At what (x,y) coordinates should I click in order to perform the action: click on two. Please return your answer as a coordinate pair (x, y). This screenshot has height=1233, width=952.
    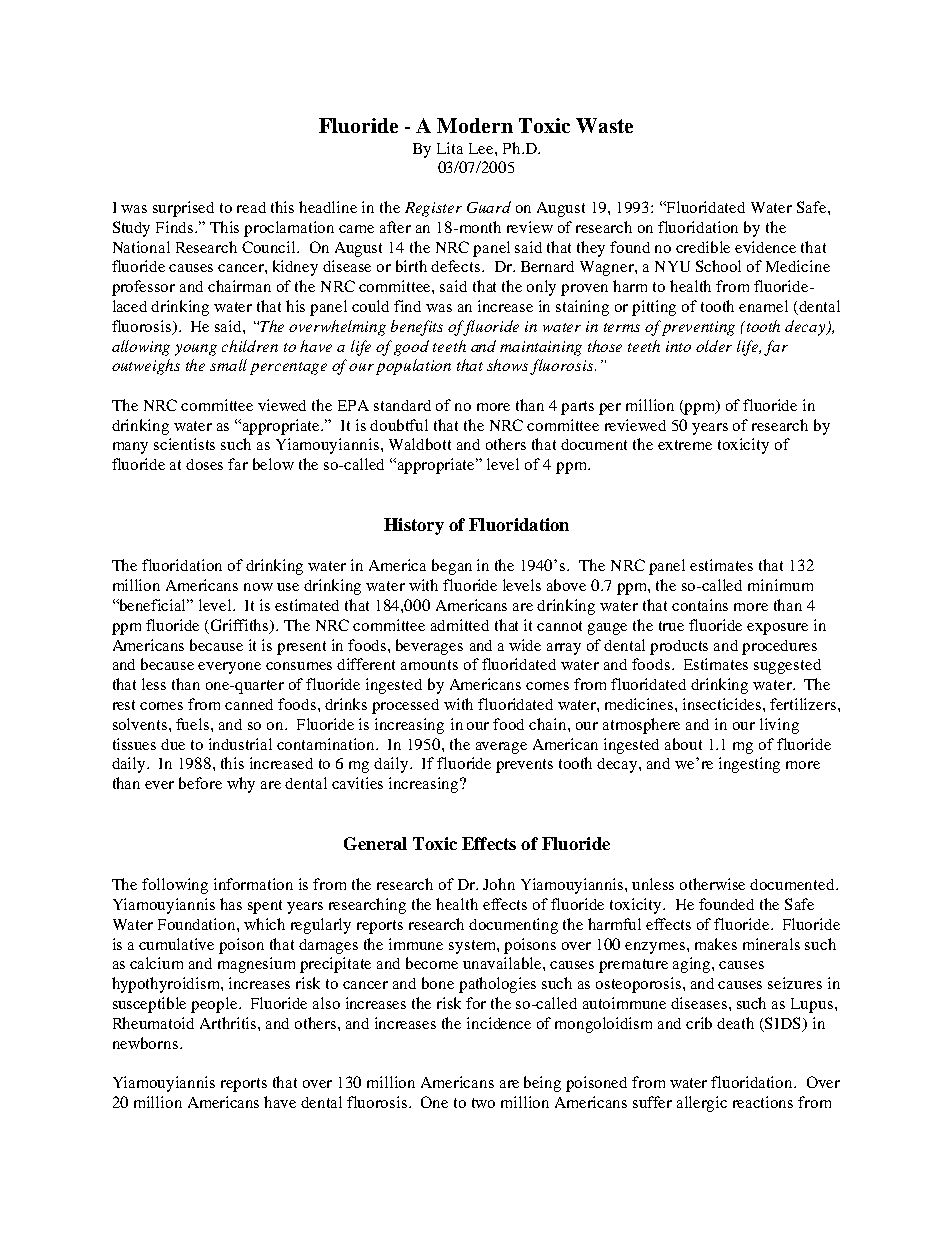
    Looking at the image, I should click on (483, 1103).
